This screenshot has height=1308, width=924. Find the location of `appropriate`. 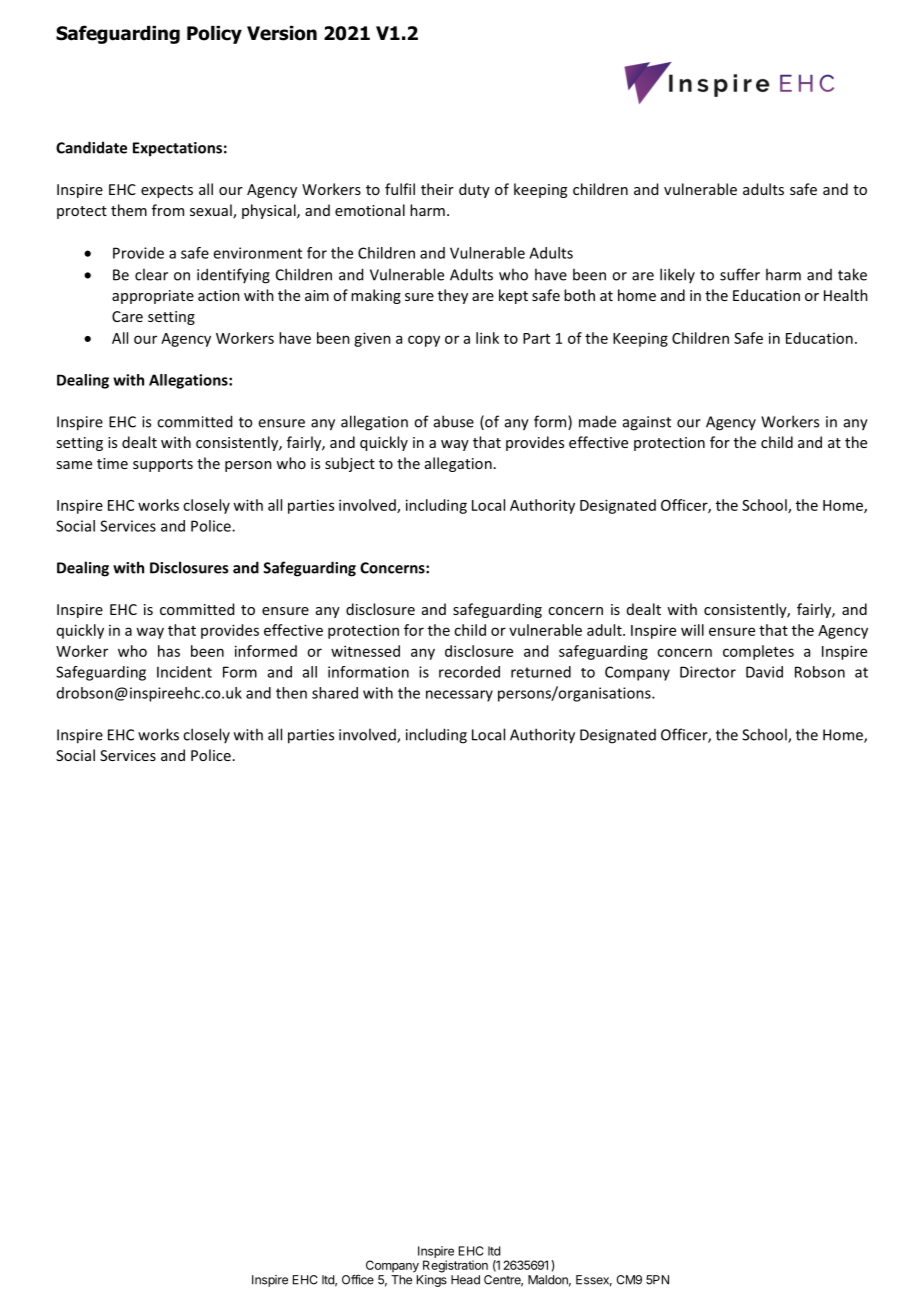

appropriate is located at coordinates (153, 297).
